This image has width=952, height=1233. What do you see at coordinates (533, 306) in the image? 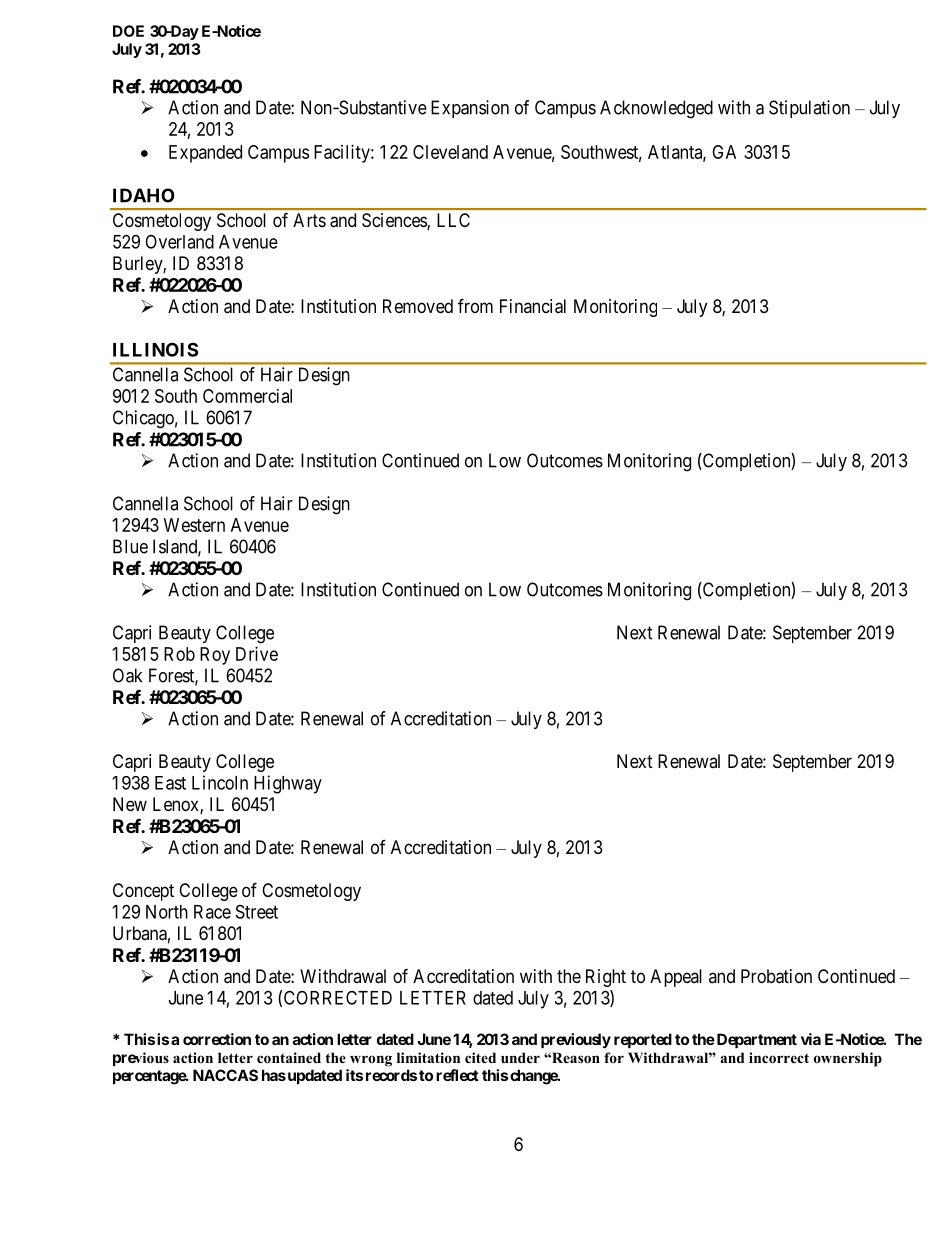
I see `Financial` at bounding box center [533, 306].
